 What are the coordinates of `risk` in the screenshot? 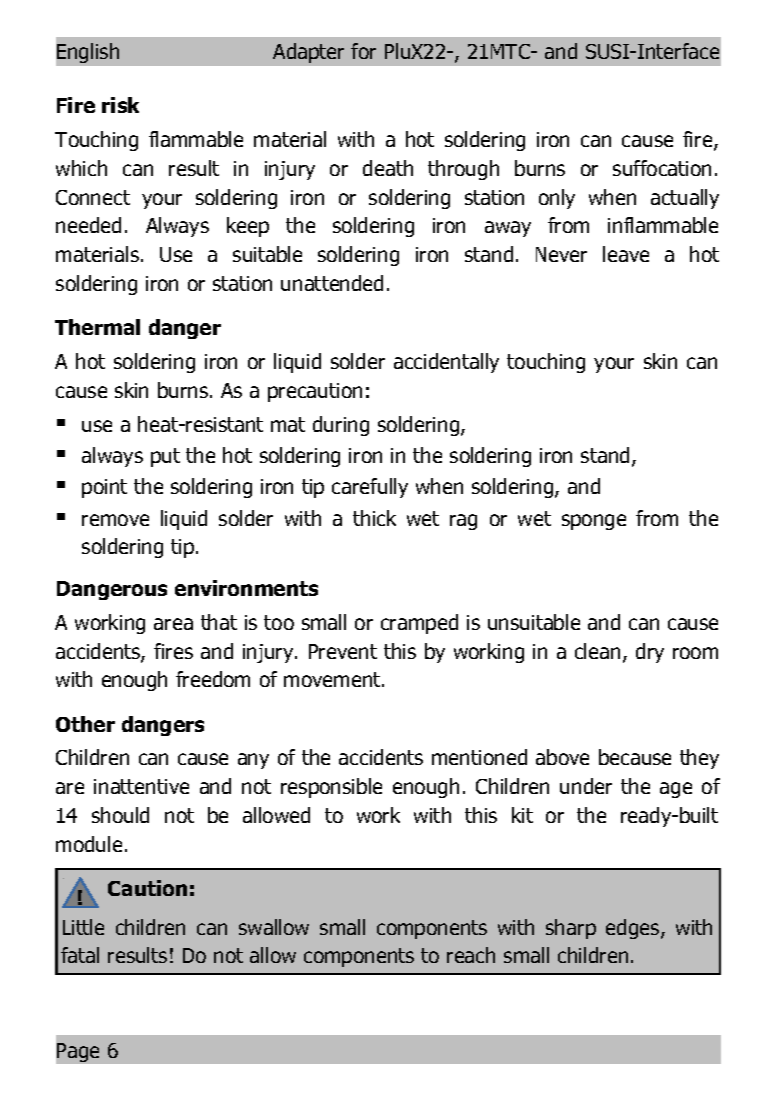 It's located at (120, 105).
